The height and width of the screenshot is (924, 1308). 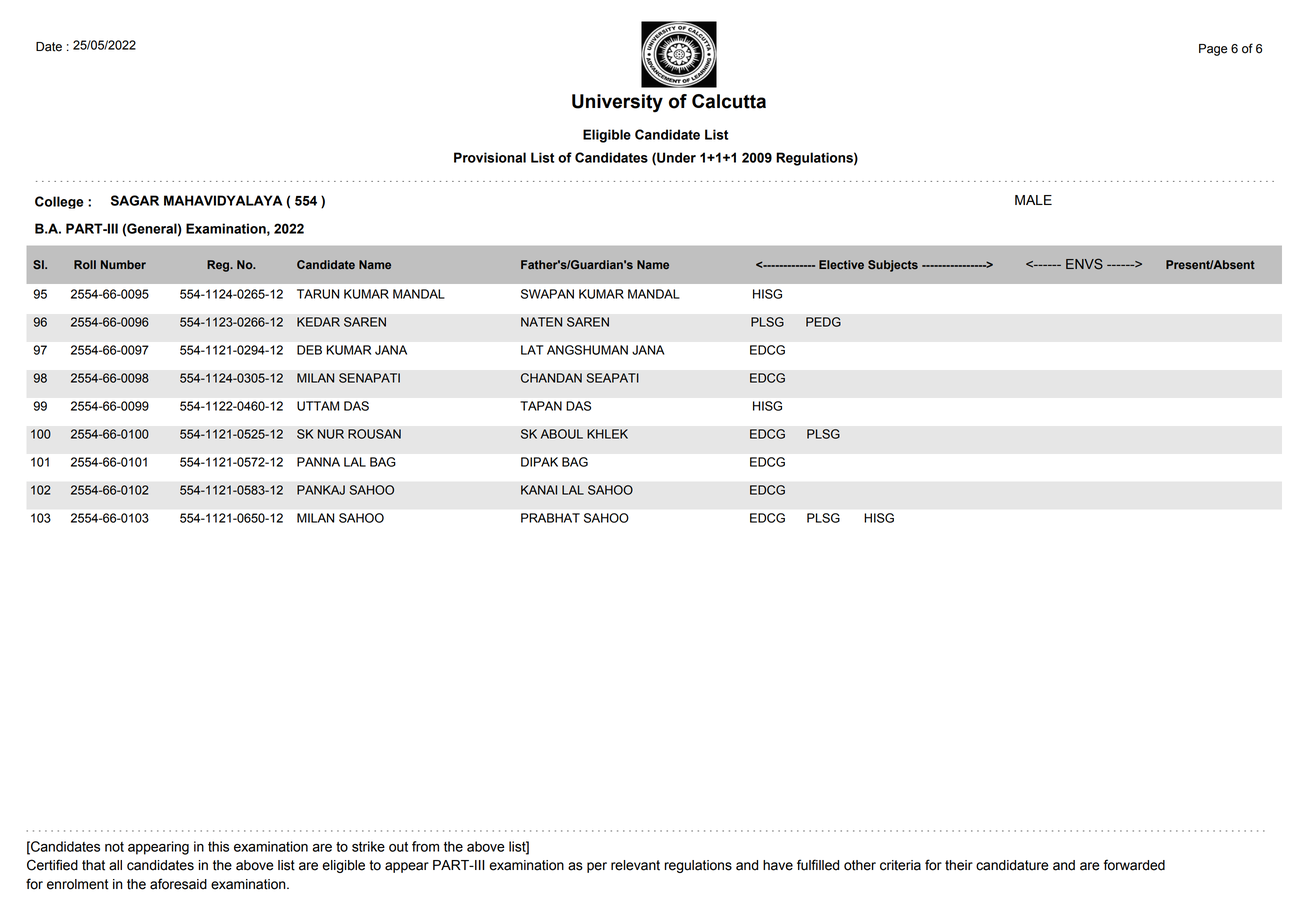 What do you see at coordinates (321, 490) in the screenshot?
I see `PANKAJ` at bounding box center [321, 490].
